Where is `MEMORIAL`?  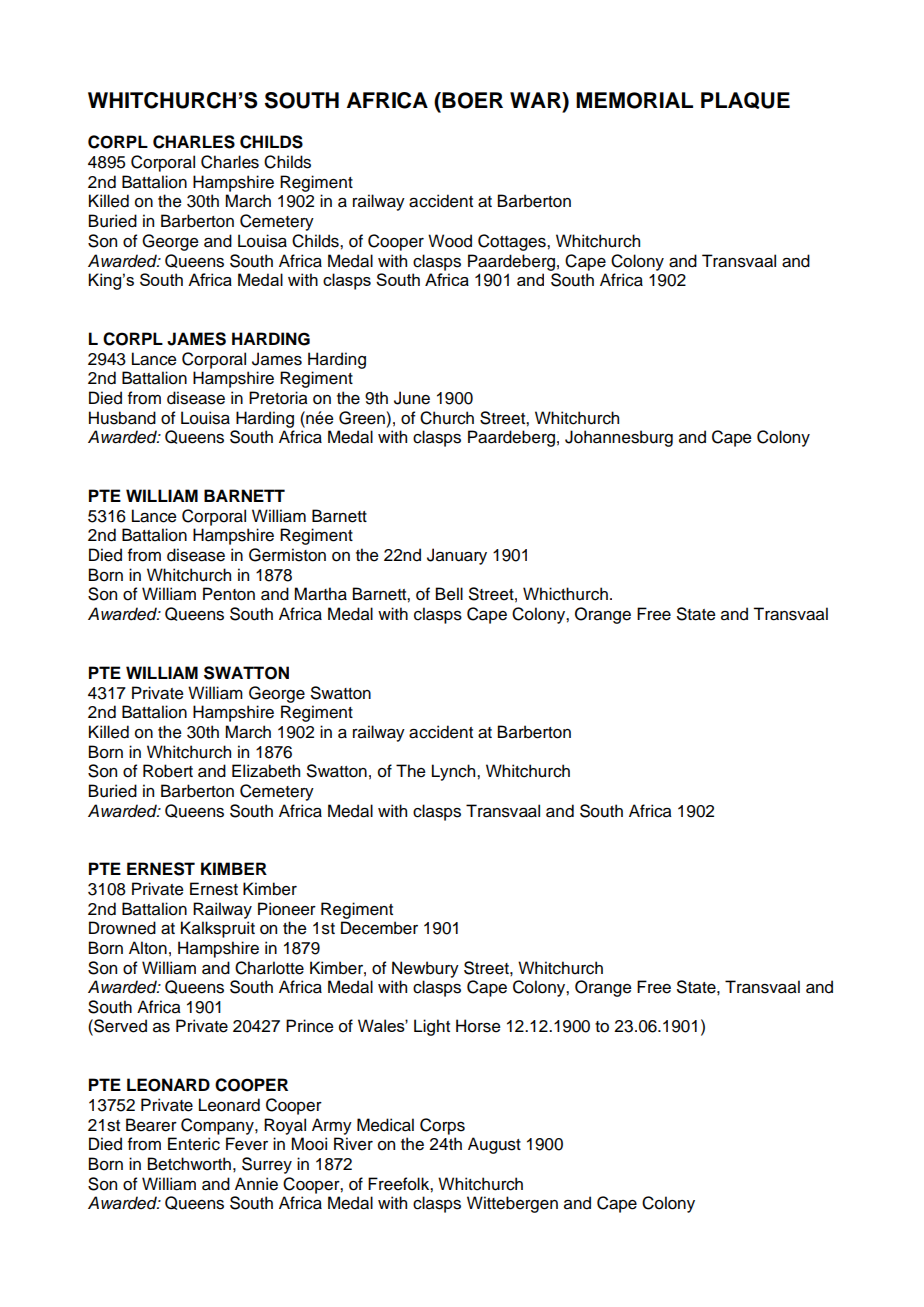
MEMORIAL is located at coordinates (634, 100).
